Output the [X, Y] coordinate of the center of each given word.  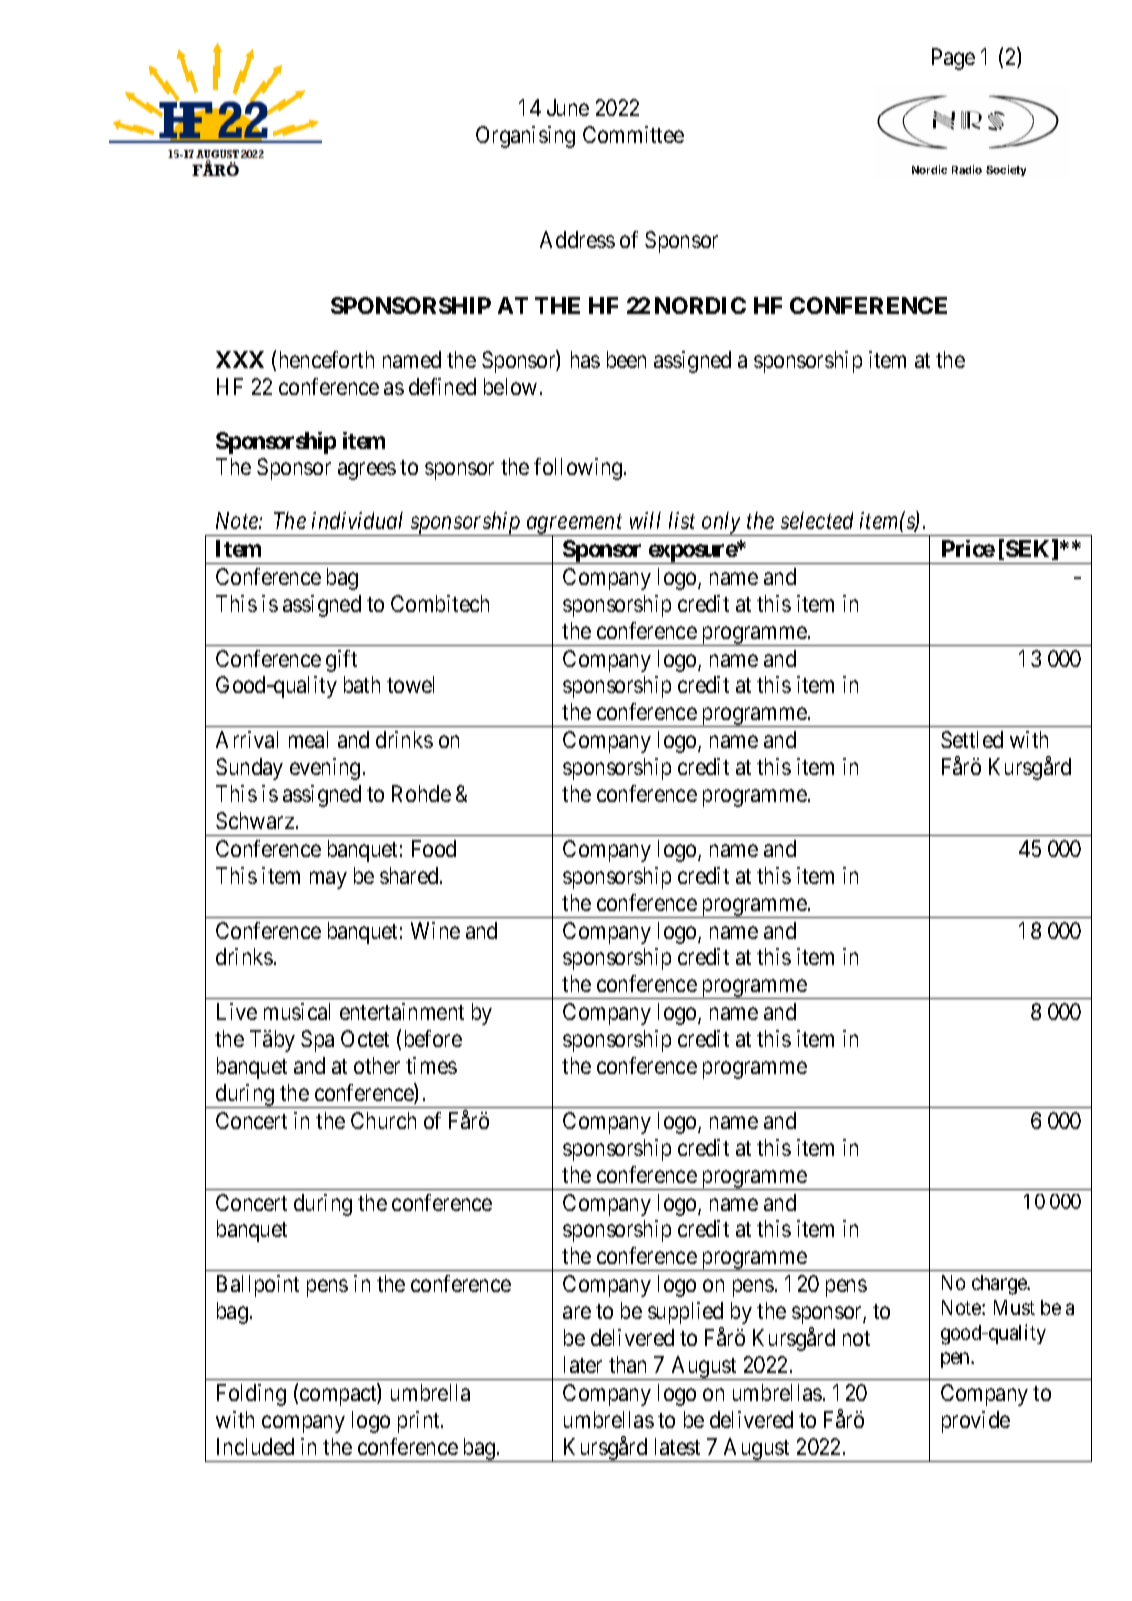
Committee [633, 134]
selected [817, 520]
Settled [972, 739]
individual [357, 520]
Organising [525, 137]
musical [297, 1011]
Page [953, 59]
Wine [435, 930]
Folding [251, 1395]
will [645, 520]
